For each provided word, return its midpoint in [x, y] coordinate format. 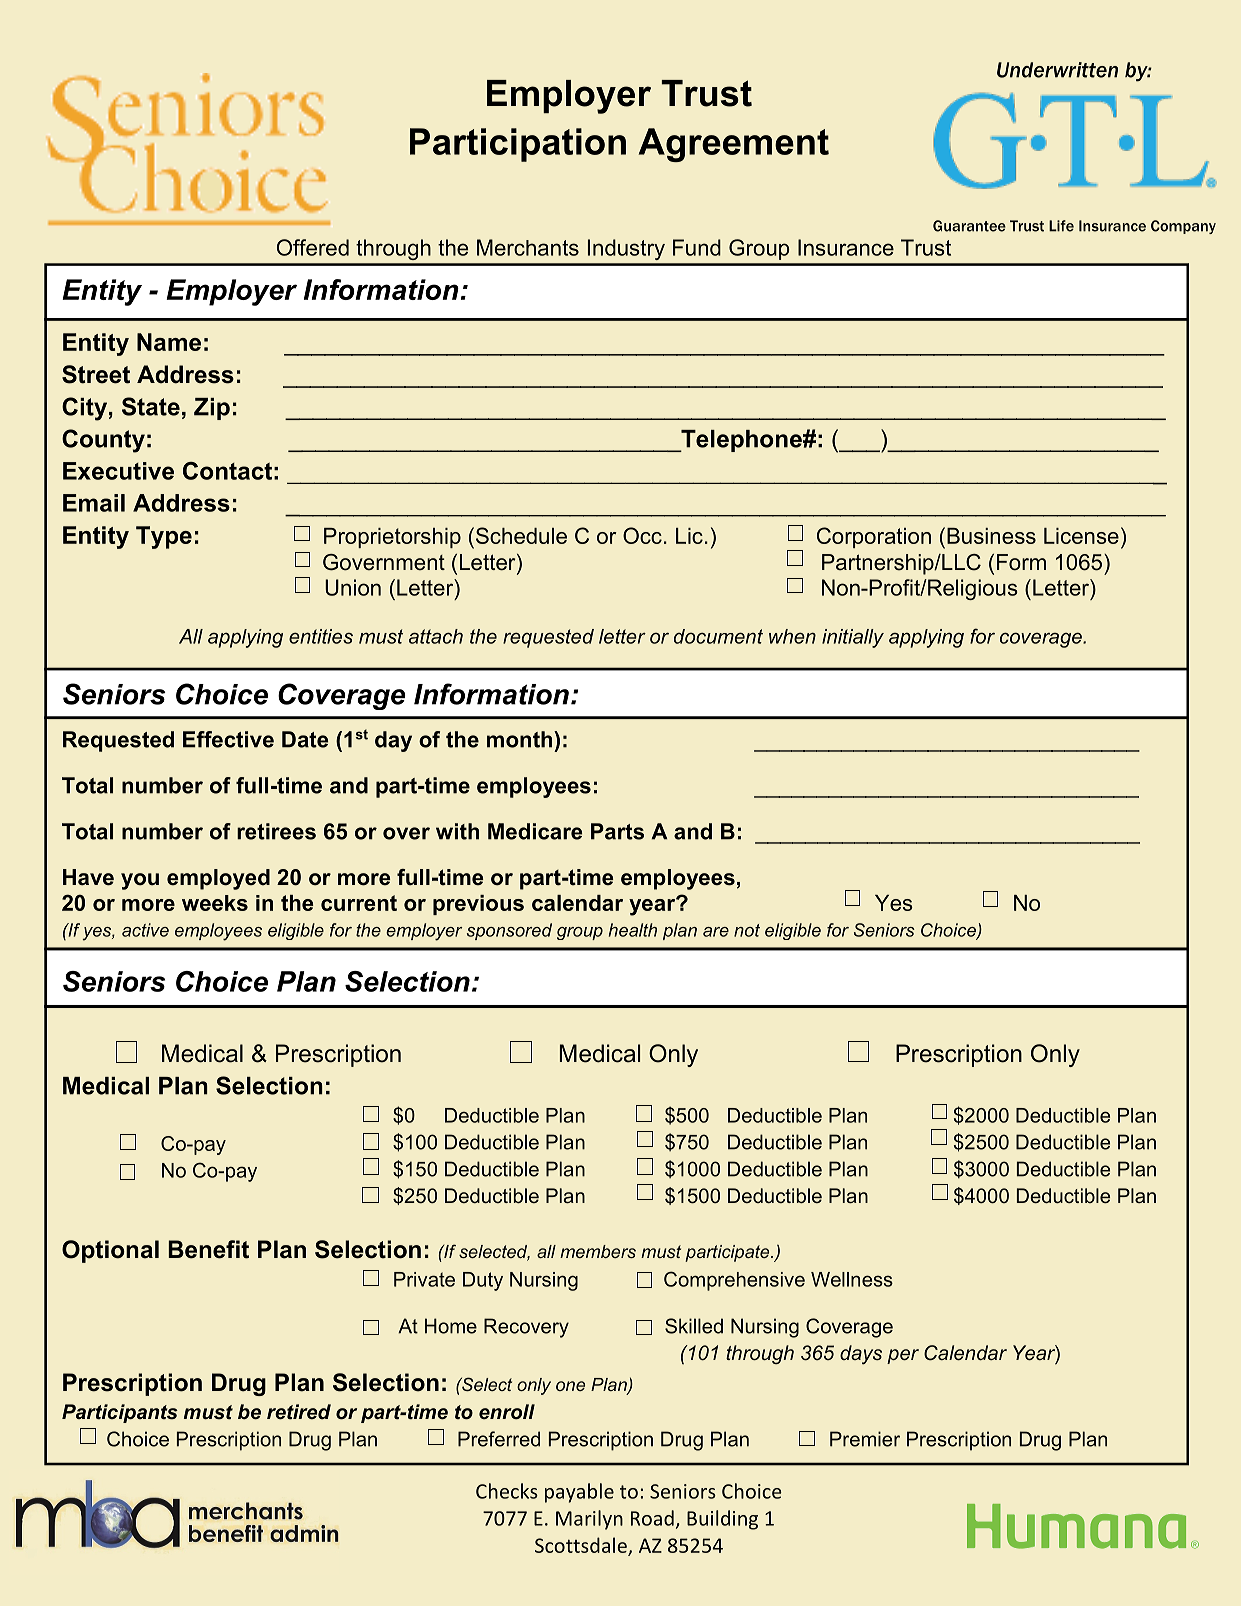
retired [299, 1412]
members [598, 1251]
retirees [276, 831]
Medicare [535, 831]
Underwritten [1057, 70]
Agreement [734, 145]
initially [853, 638]
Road [652, 1518]
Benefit [208, 1249]
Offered [313, 247]
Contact [227, 471]
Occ [642, 535]
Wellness [852, 1279]
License [1081, 536]
